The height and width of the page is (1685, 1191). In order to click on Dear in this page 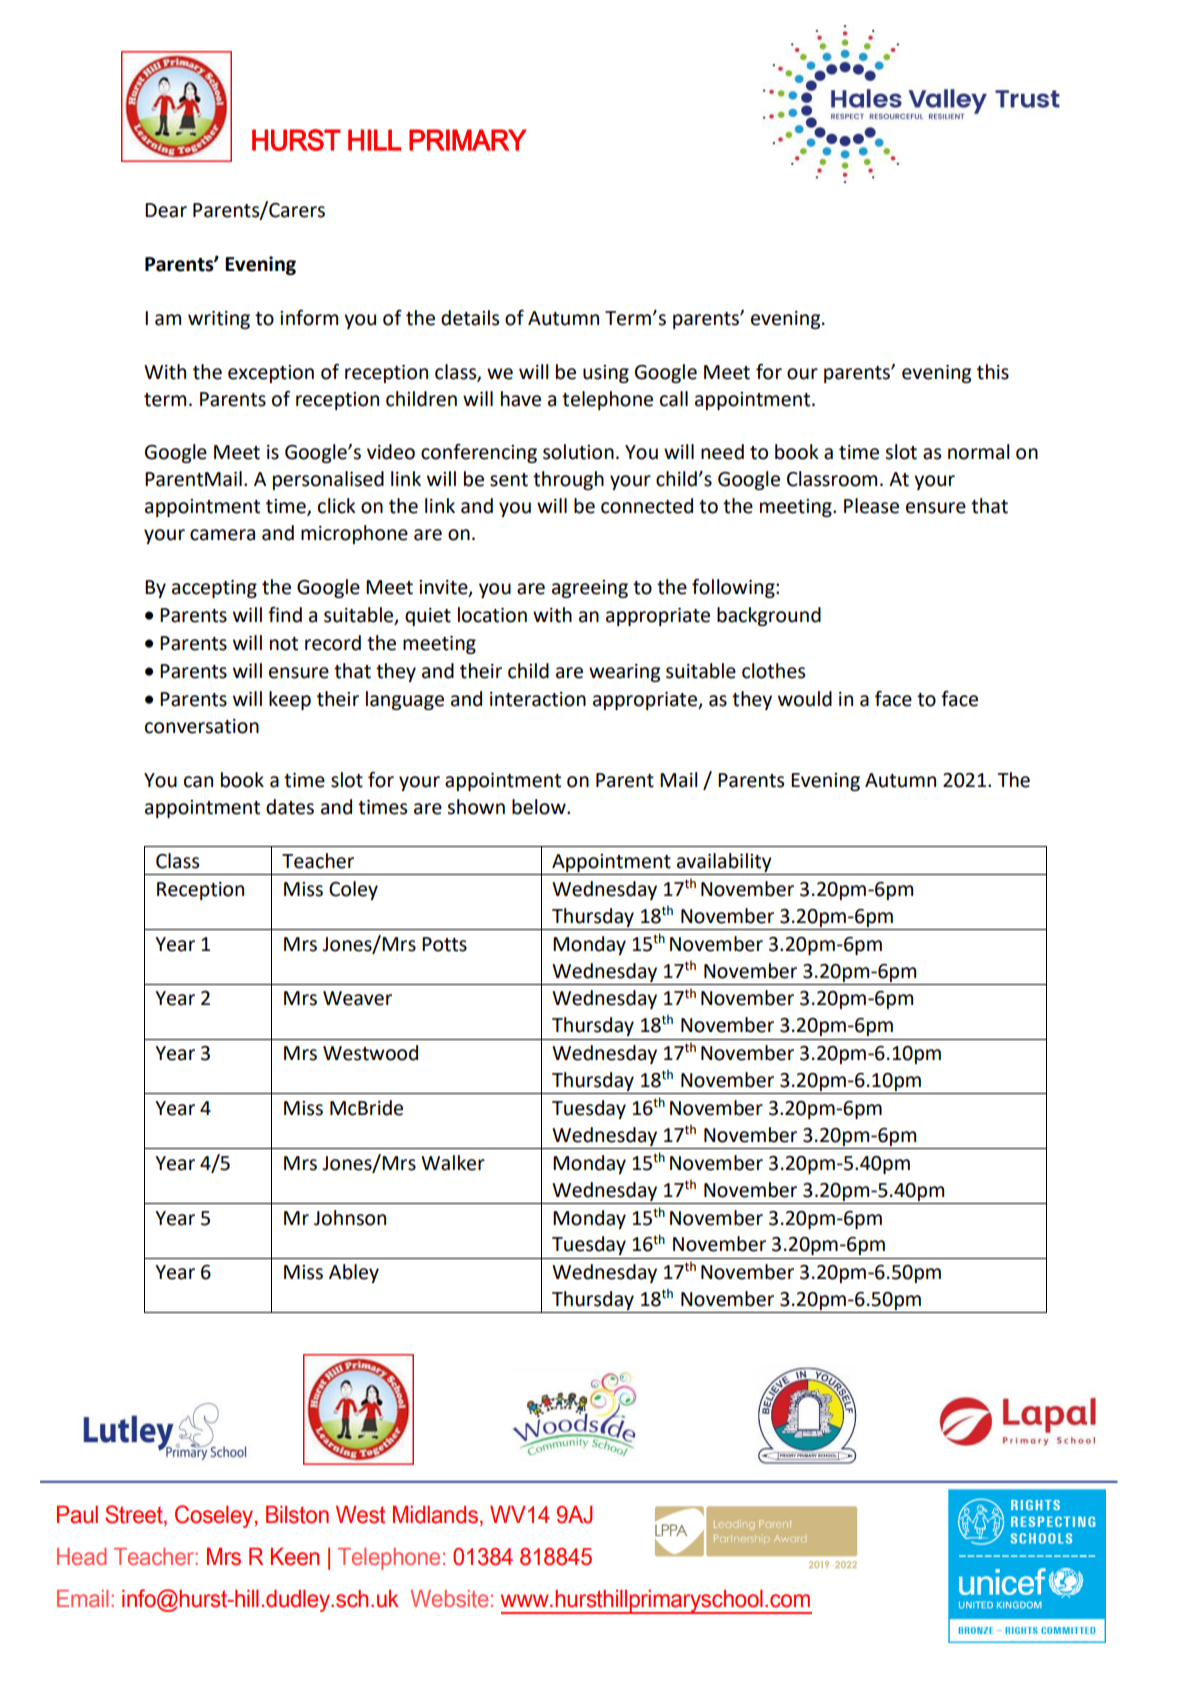, I will do `click(166, 210)`.
